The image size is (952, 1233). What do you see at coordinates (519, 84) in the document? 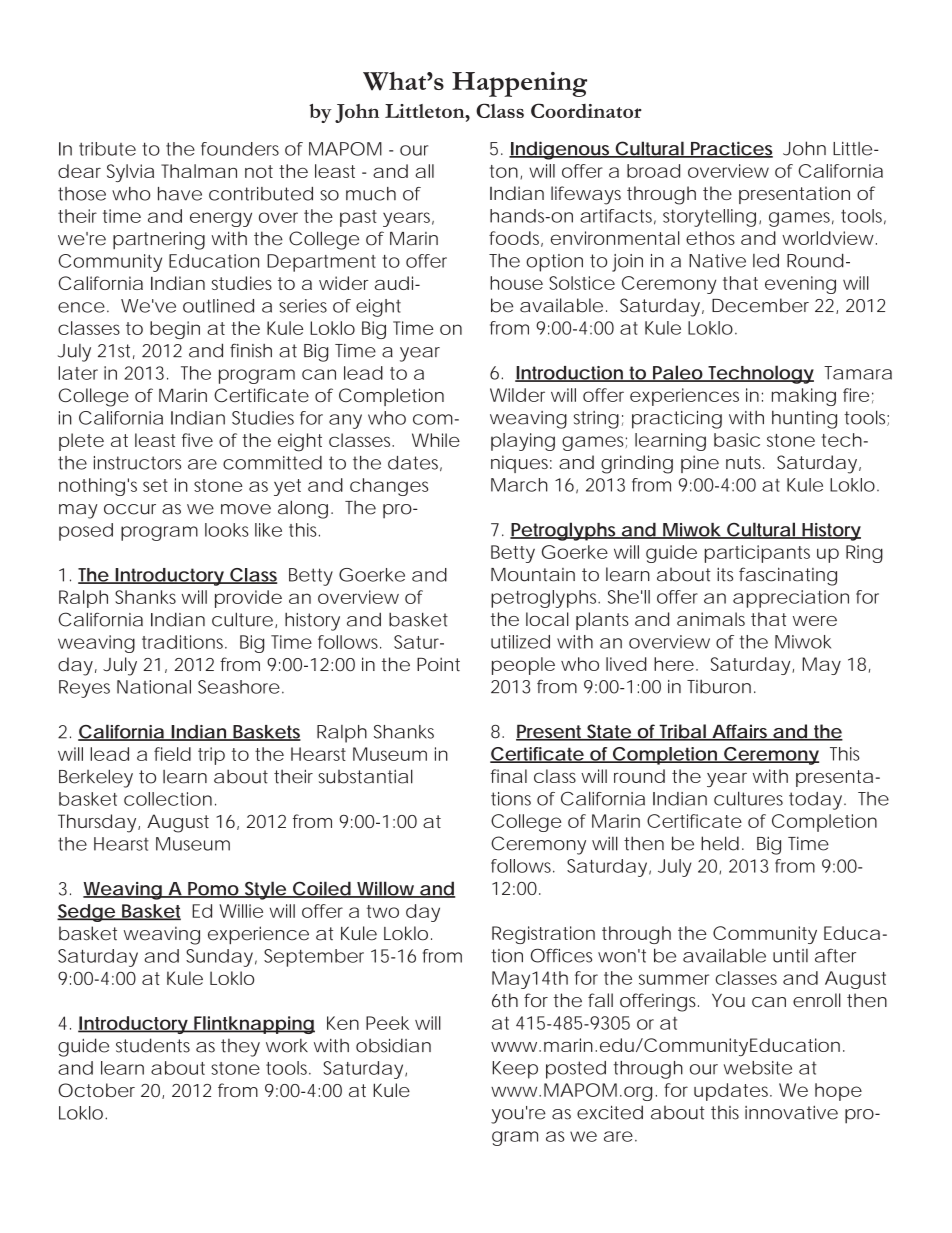
I see `Happening` at bounding box center [519, 84].
